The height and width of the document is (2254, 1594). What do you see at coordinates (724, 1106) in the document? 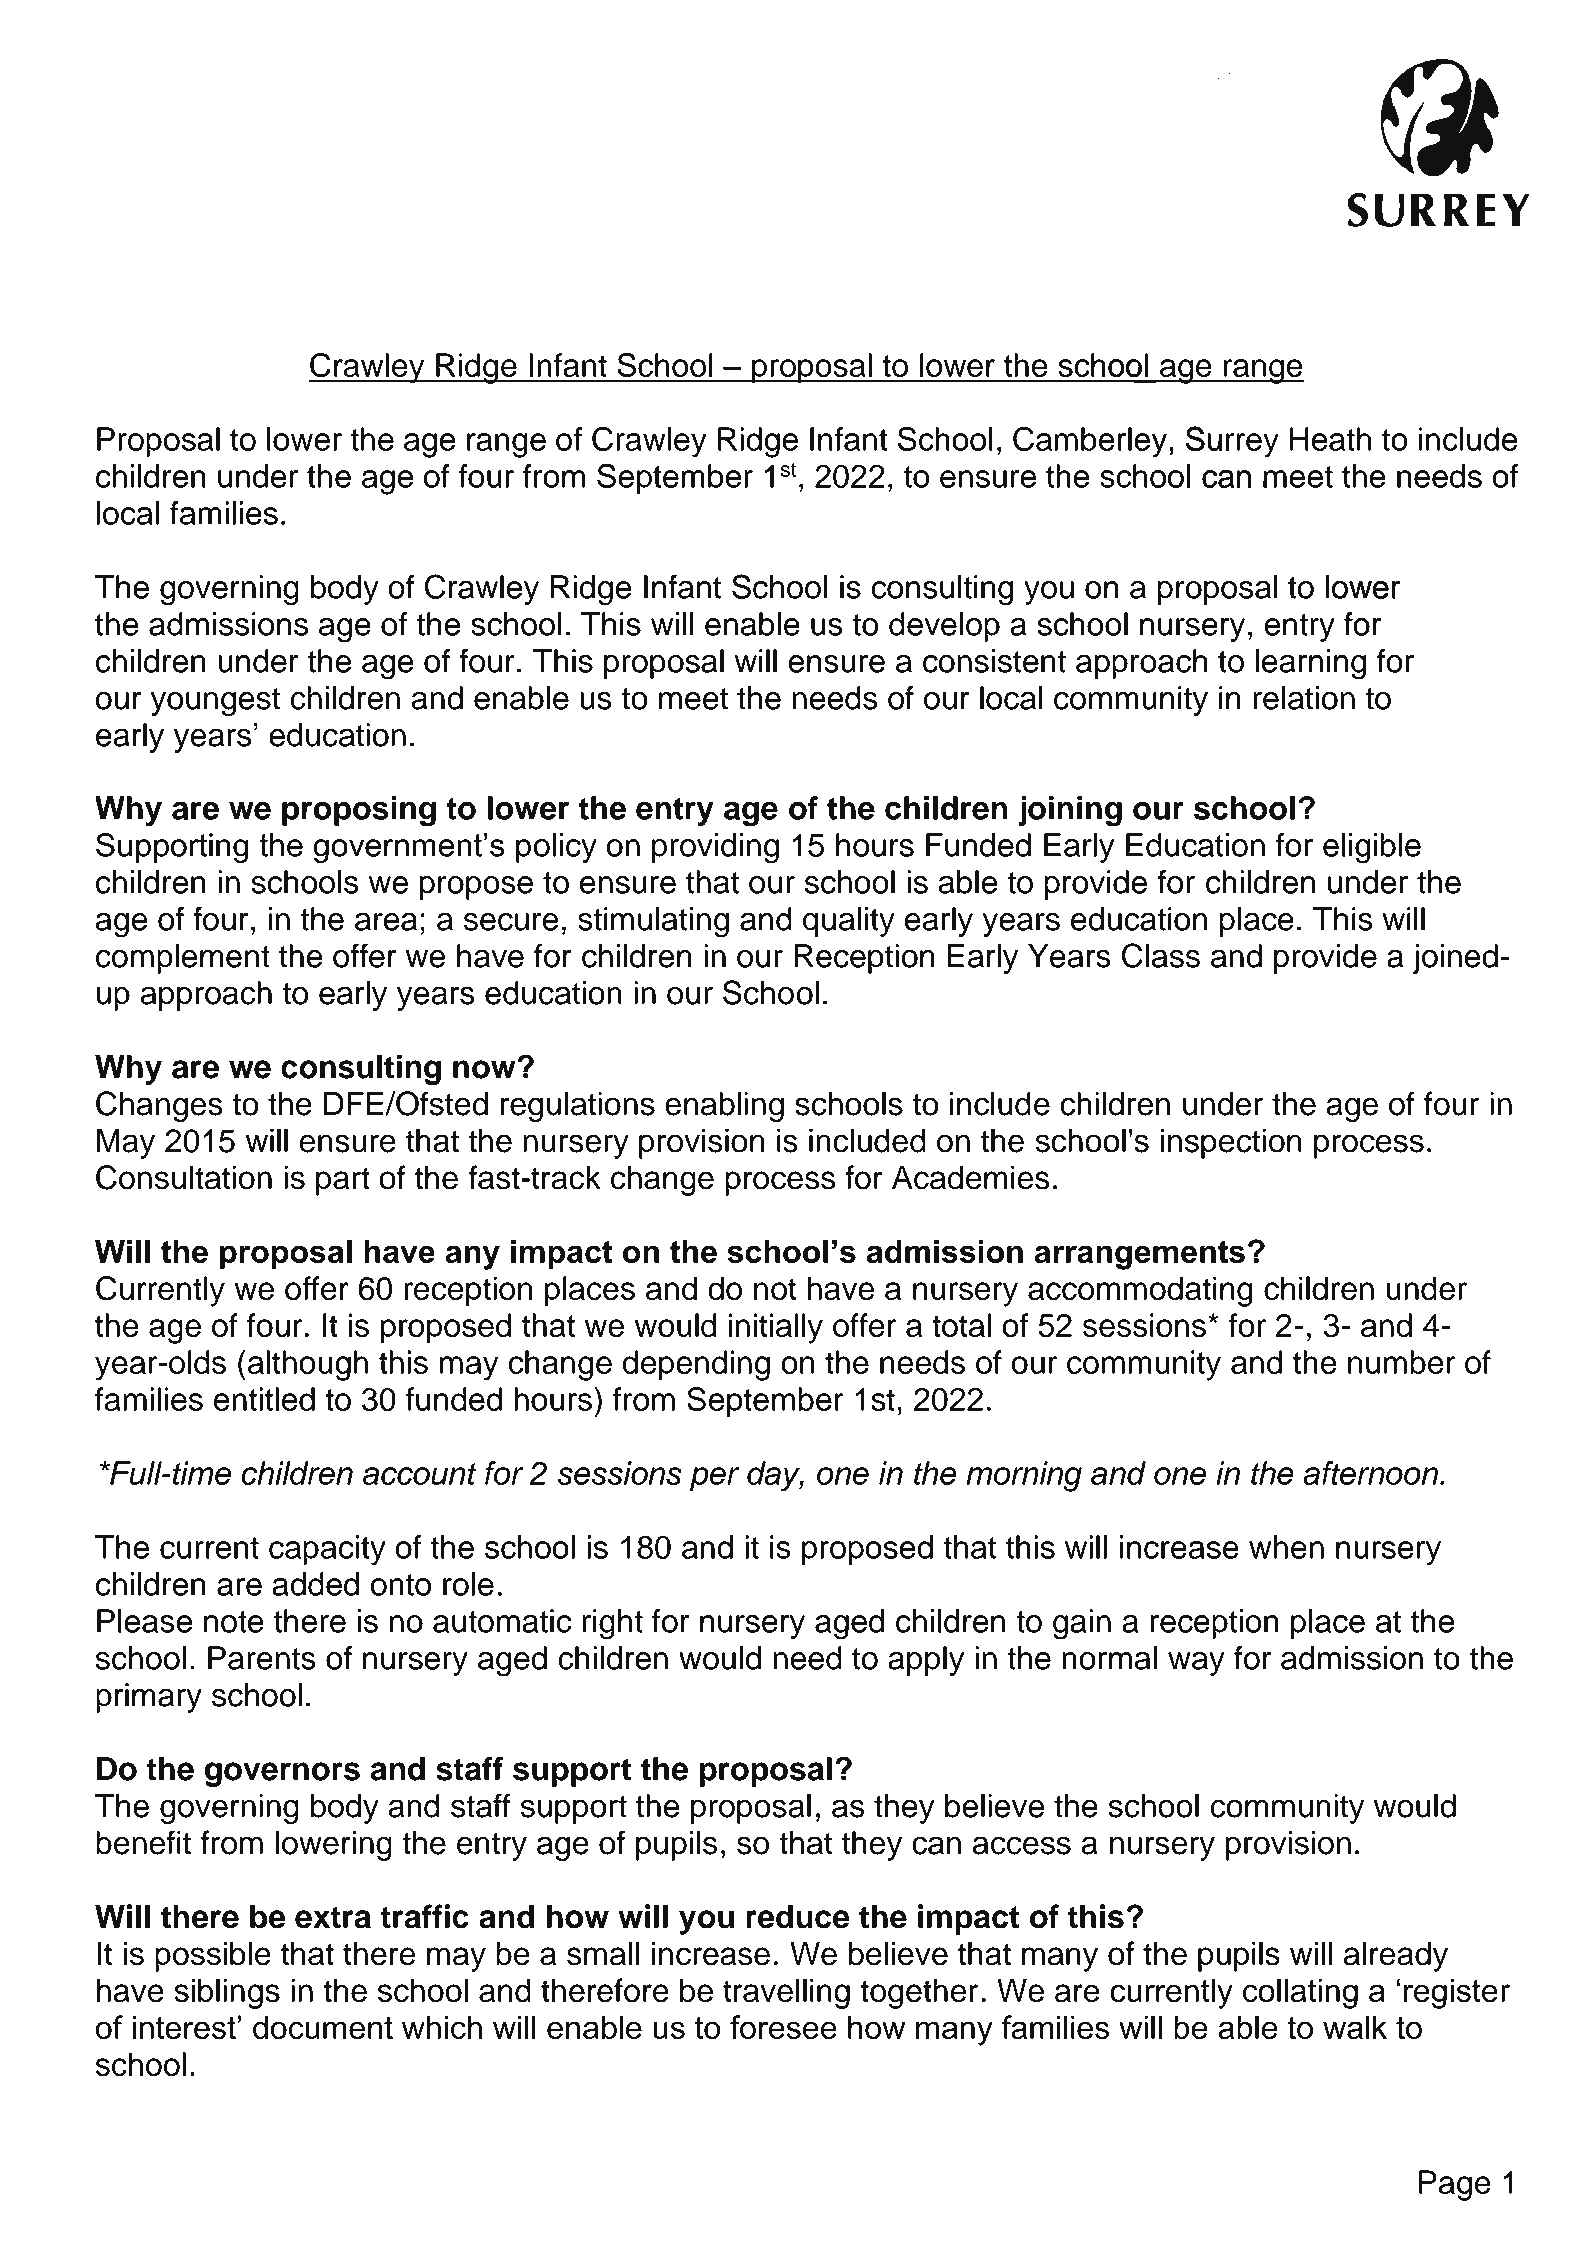
I see `enabling` at bounding box center [724, 1106].
